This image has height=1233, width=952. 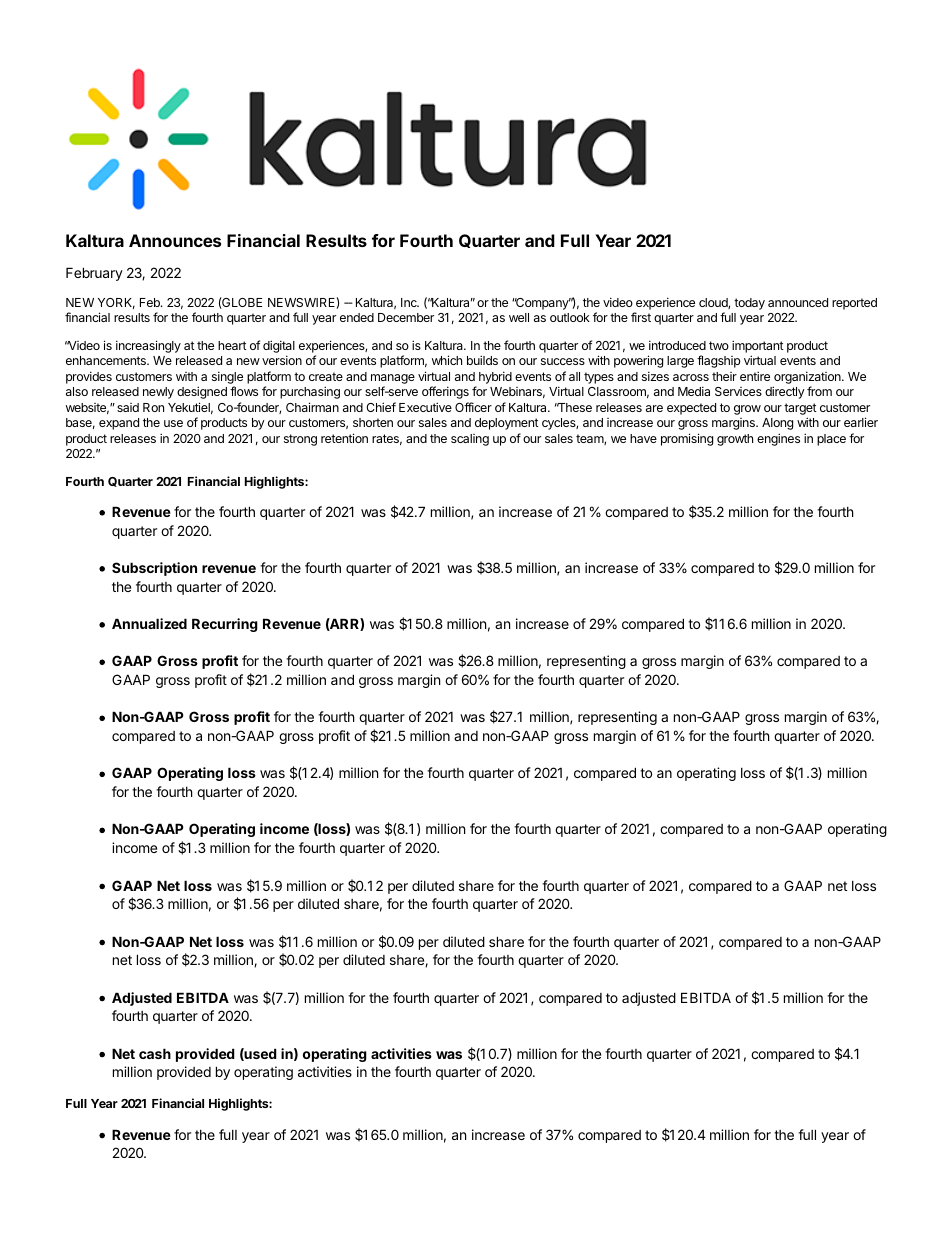 I want to click on retention, so click(x=344, y=438).
